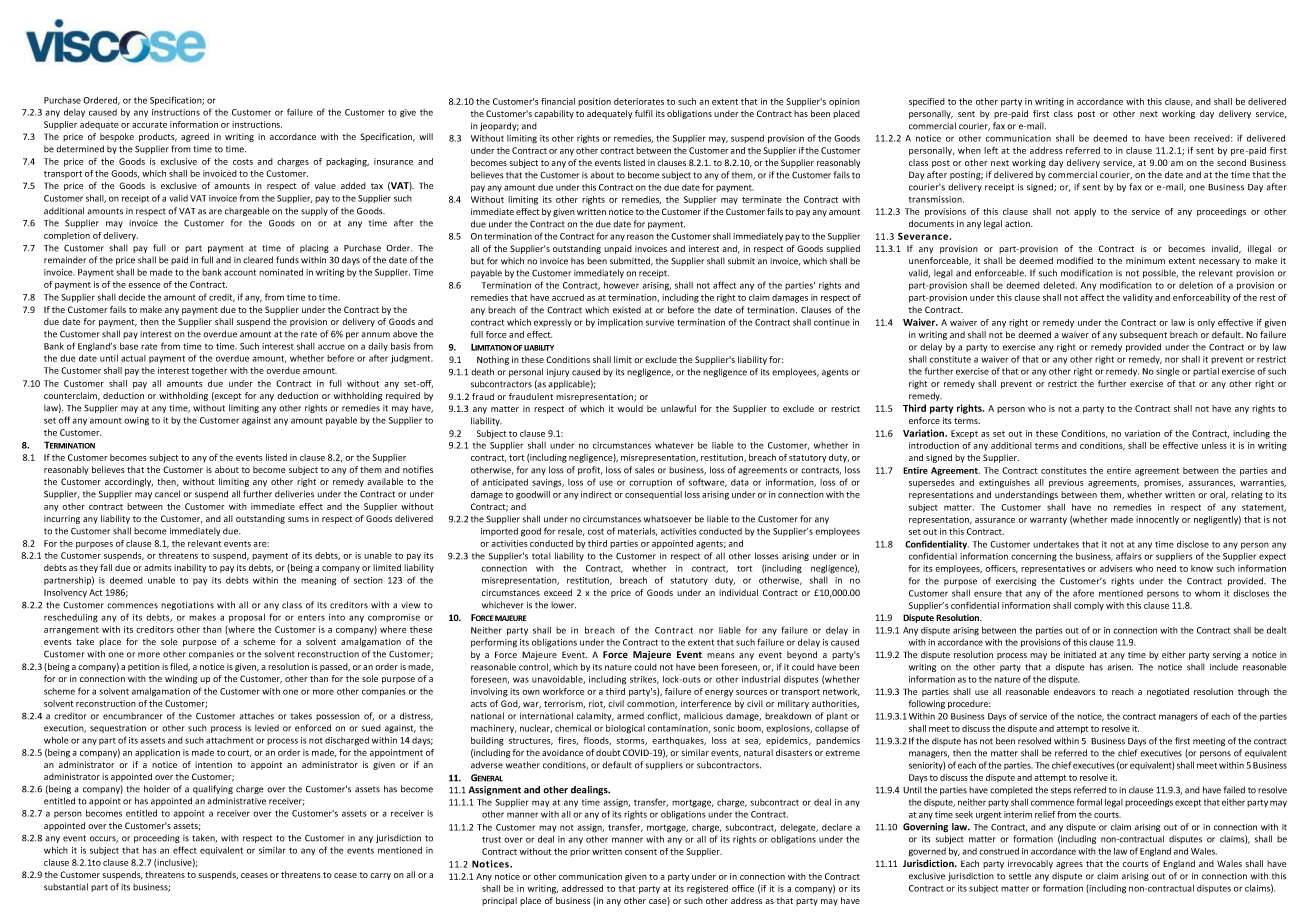 This screenshot has width=1308, height=924. What do you see at coordinates (167, 494) in the screenshot?
I see `cancel` at bounding box center [167, 494].
